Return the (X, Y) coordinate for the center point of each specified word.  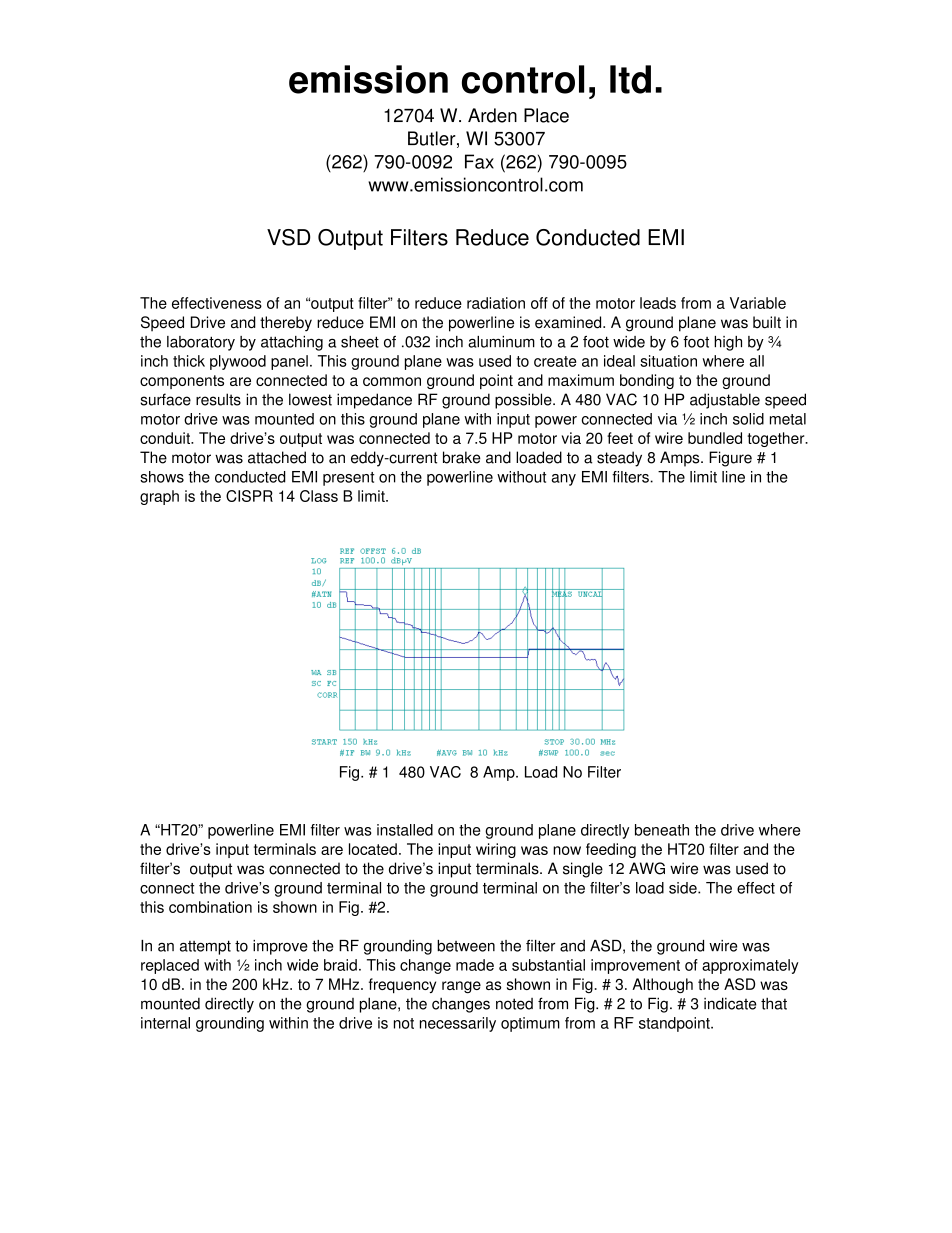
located (373, 849)
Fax (479, 161)
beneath (662, 830)
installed (405, 830)
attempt (205, 947)
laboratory (201, 343)
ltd (630, 79)
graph (159, 497)
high (728, 343)
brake (462, 457)
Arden (492, 115)
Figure (730, 459)
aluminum (501, 342)
